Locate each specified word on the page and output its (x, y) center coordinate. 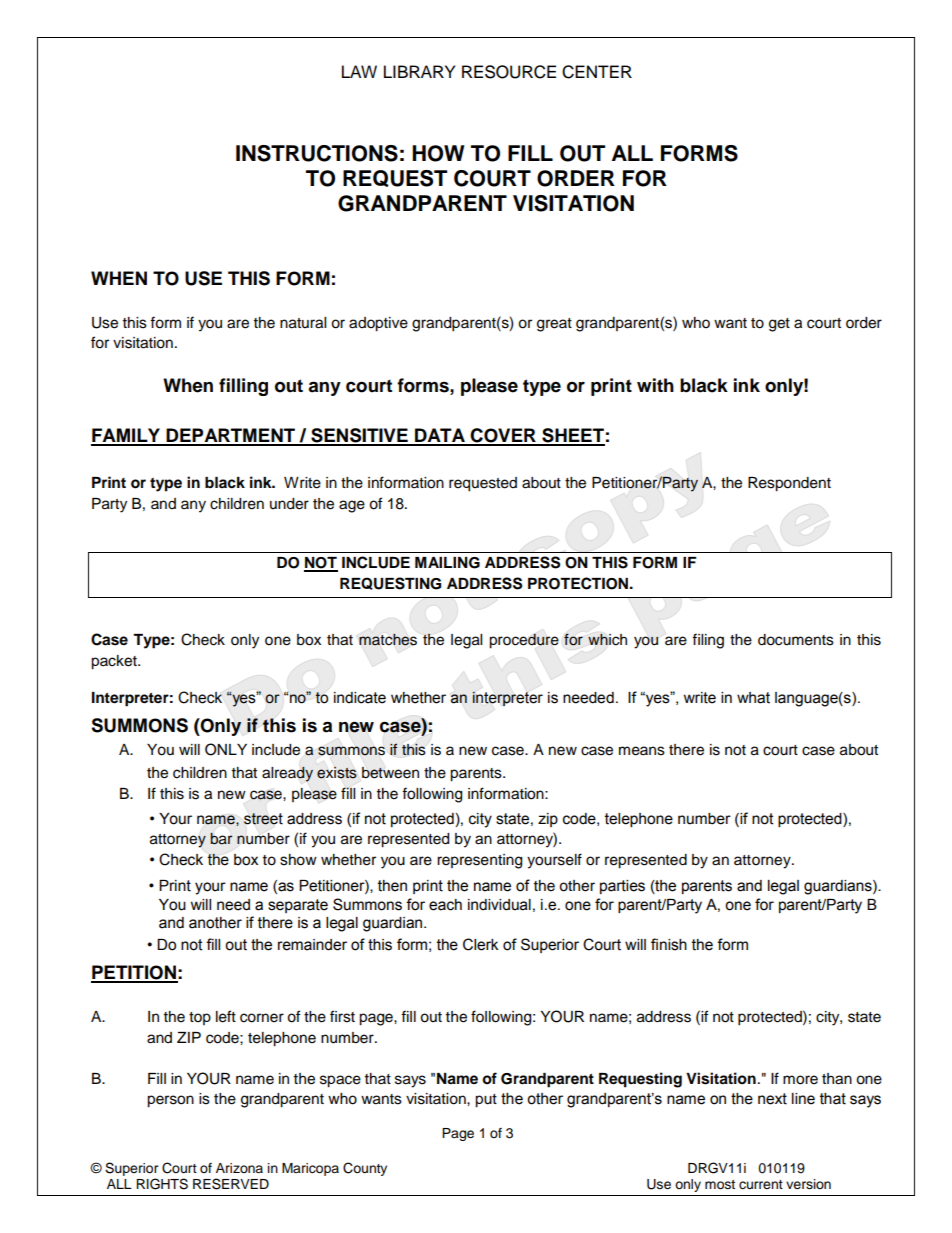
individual (499, 905)
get (779, 325)
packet (115, 662)
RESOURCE (509, 72)
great (554, 325)
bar (221, 839)
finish (669, 944)
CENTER (597, 72)
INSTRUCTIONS (317, 153)
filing (708, 641)
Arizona (239, 1168)
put (486, 1101)
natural (303, 323)
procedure (524, 641)
